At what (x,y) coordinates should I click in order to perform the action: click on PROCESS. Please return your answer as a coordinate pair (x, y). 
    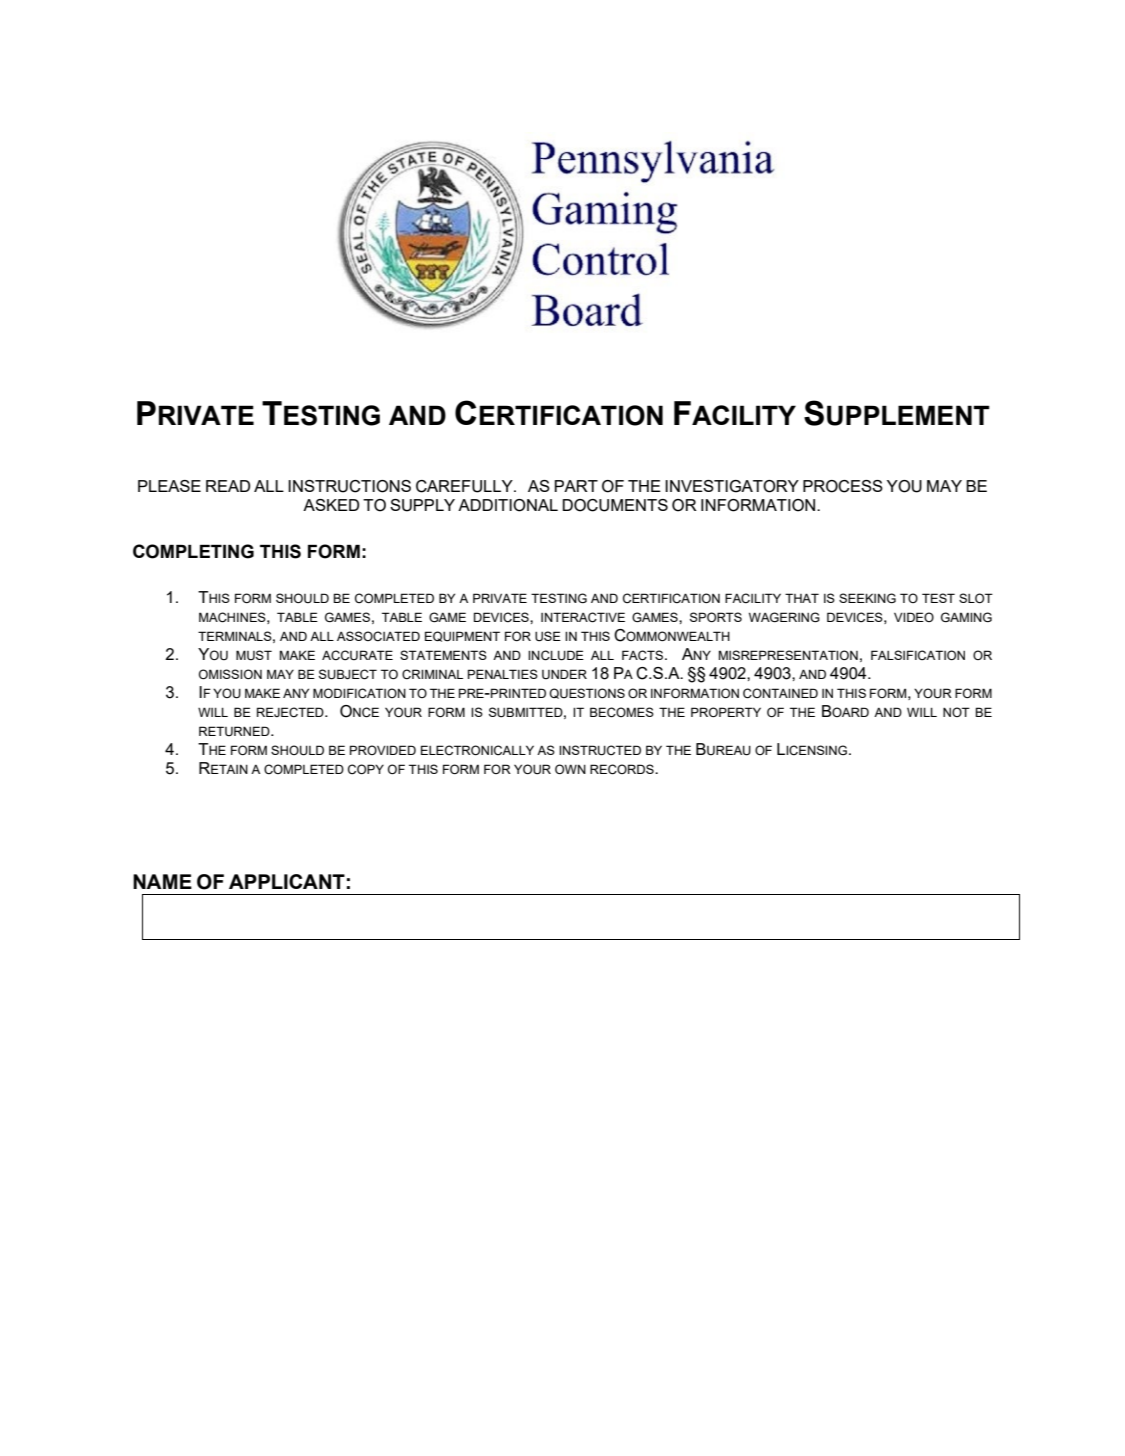
    Looking at the image, I should click on (843, 486).
